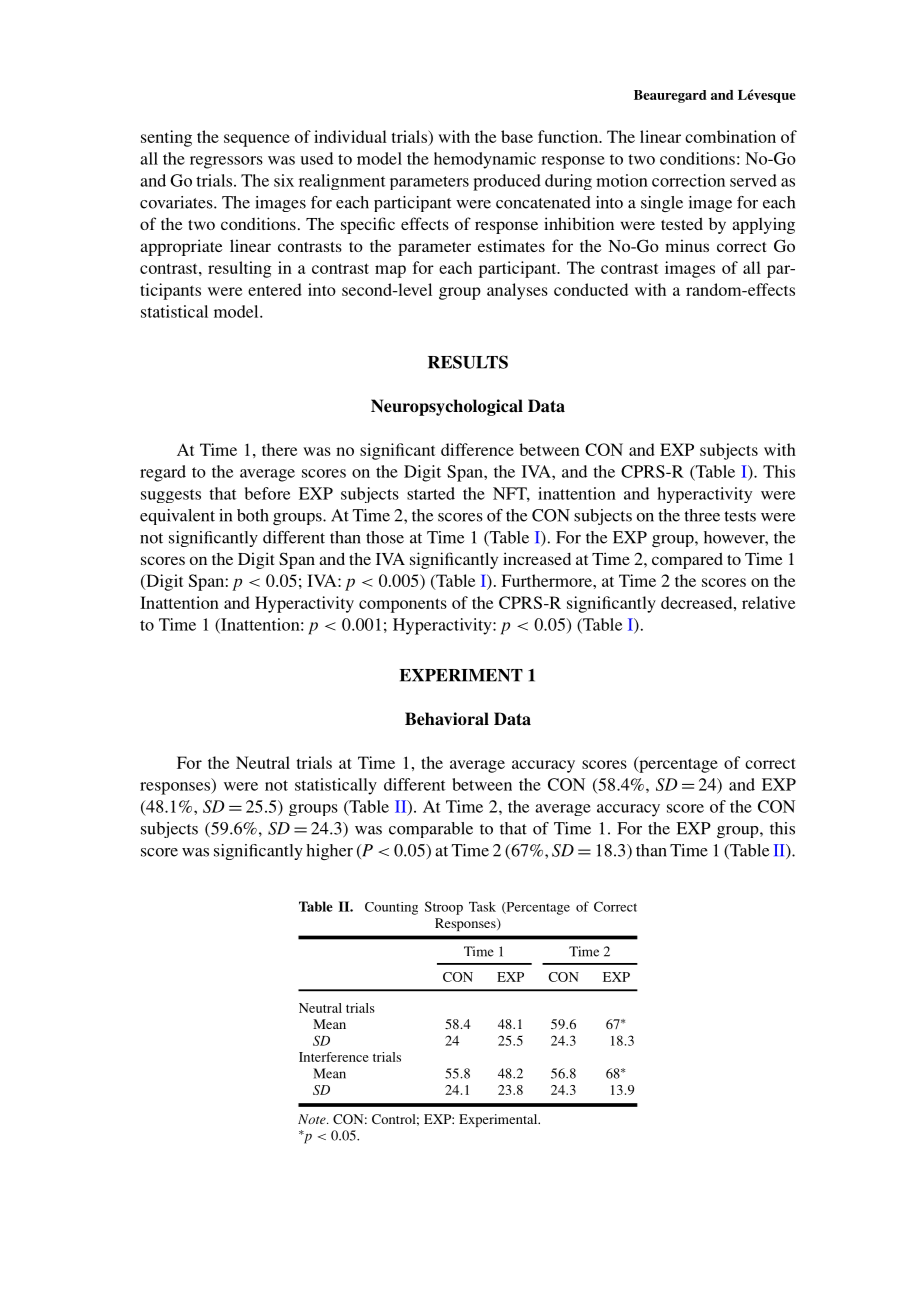  What do you see at coordinates (485, 160) in the image?
I see `hemodynamic` at bounding box center [485, 160].
